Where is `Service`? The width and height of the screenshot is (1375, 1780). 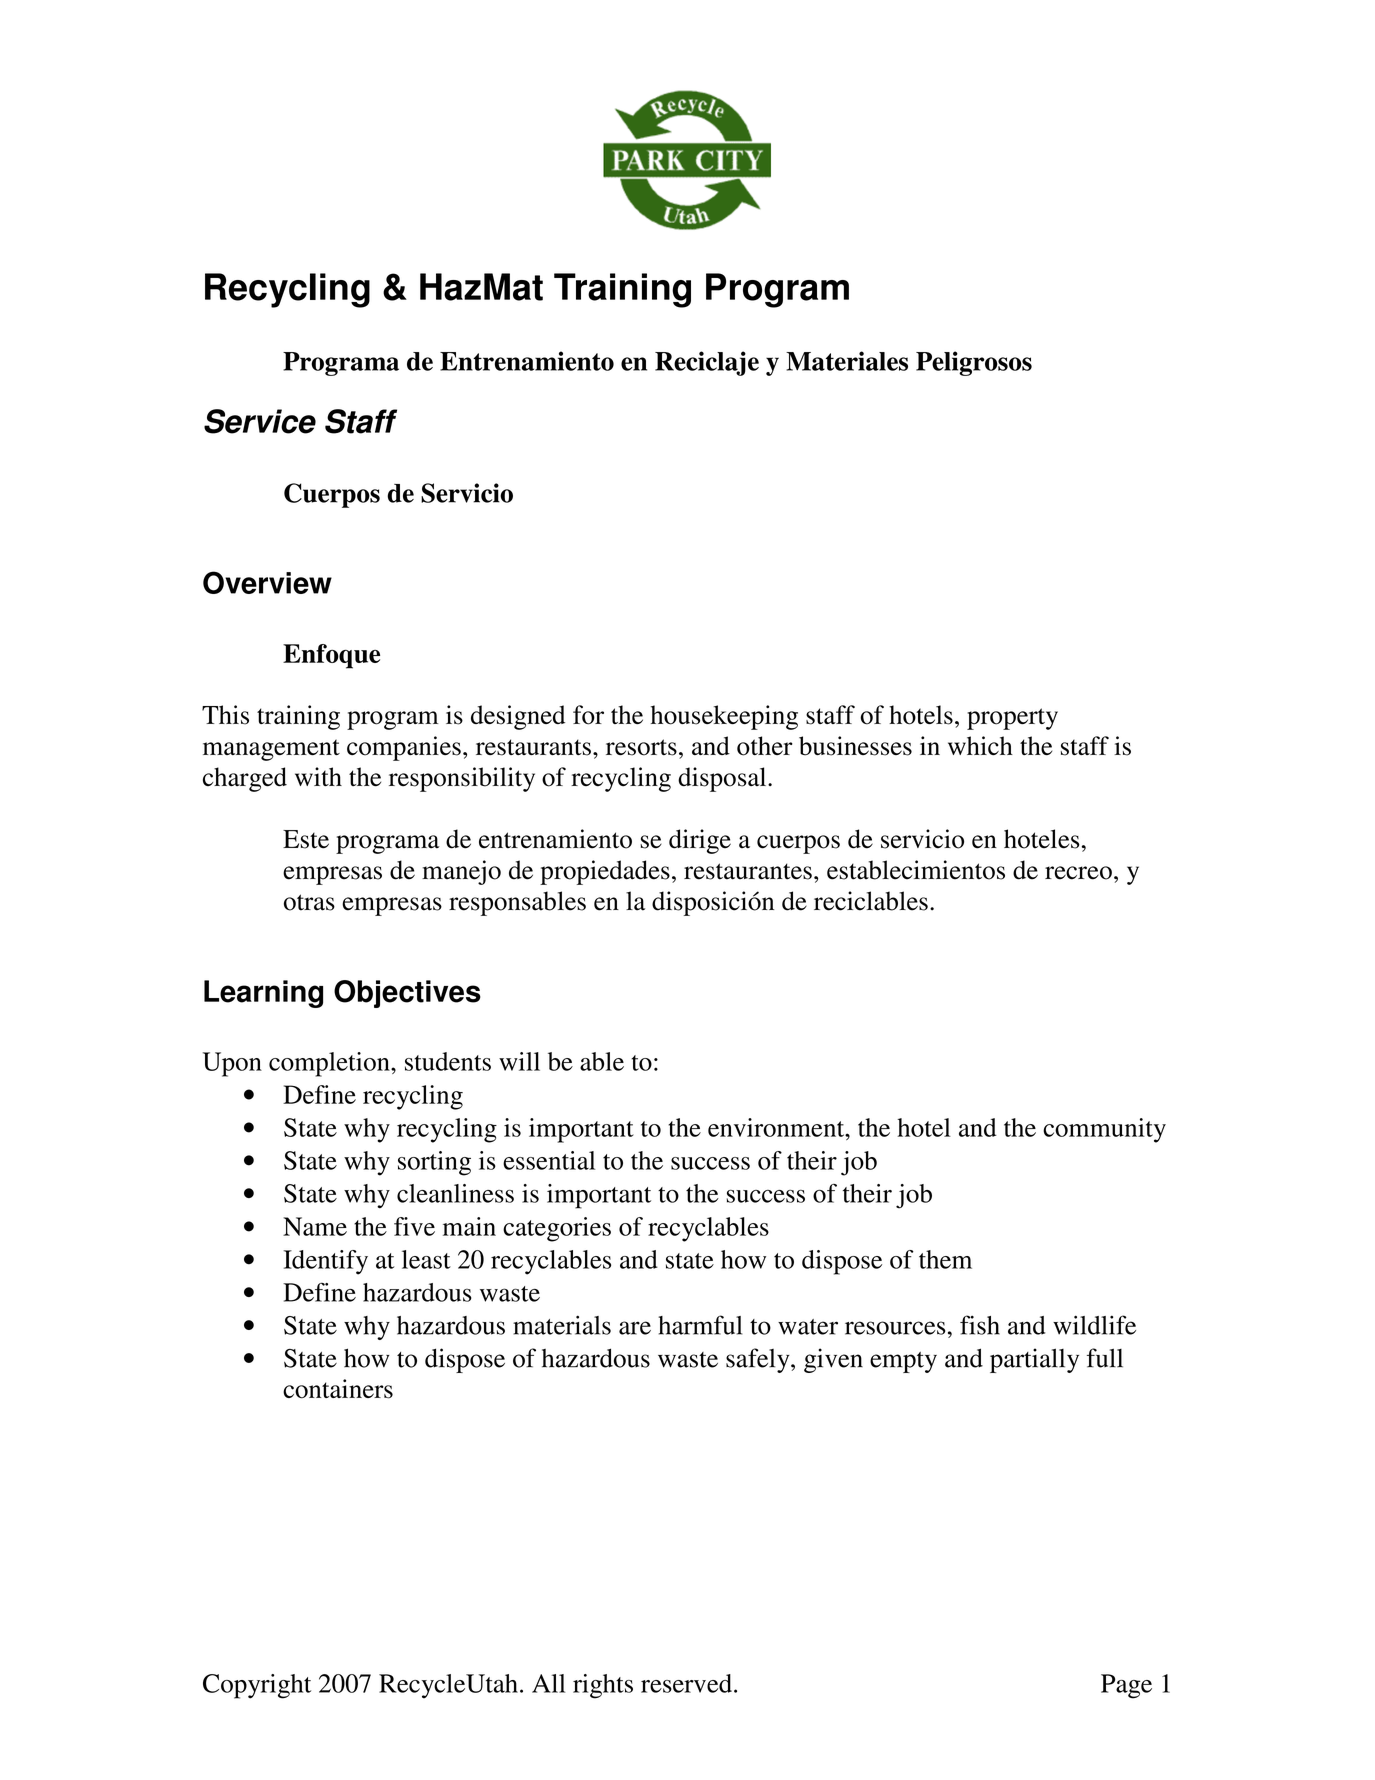 Service is located at coordinates (260, 421).
